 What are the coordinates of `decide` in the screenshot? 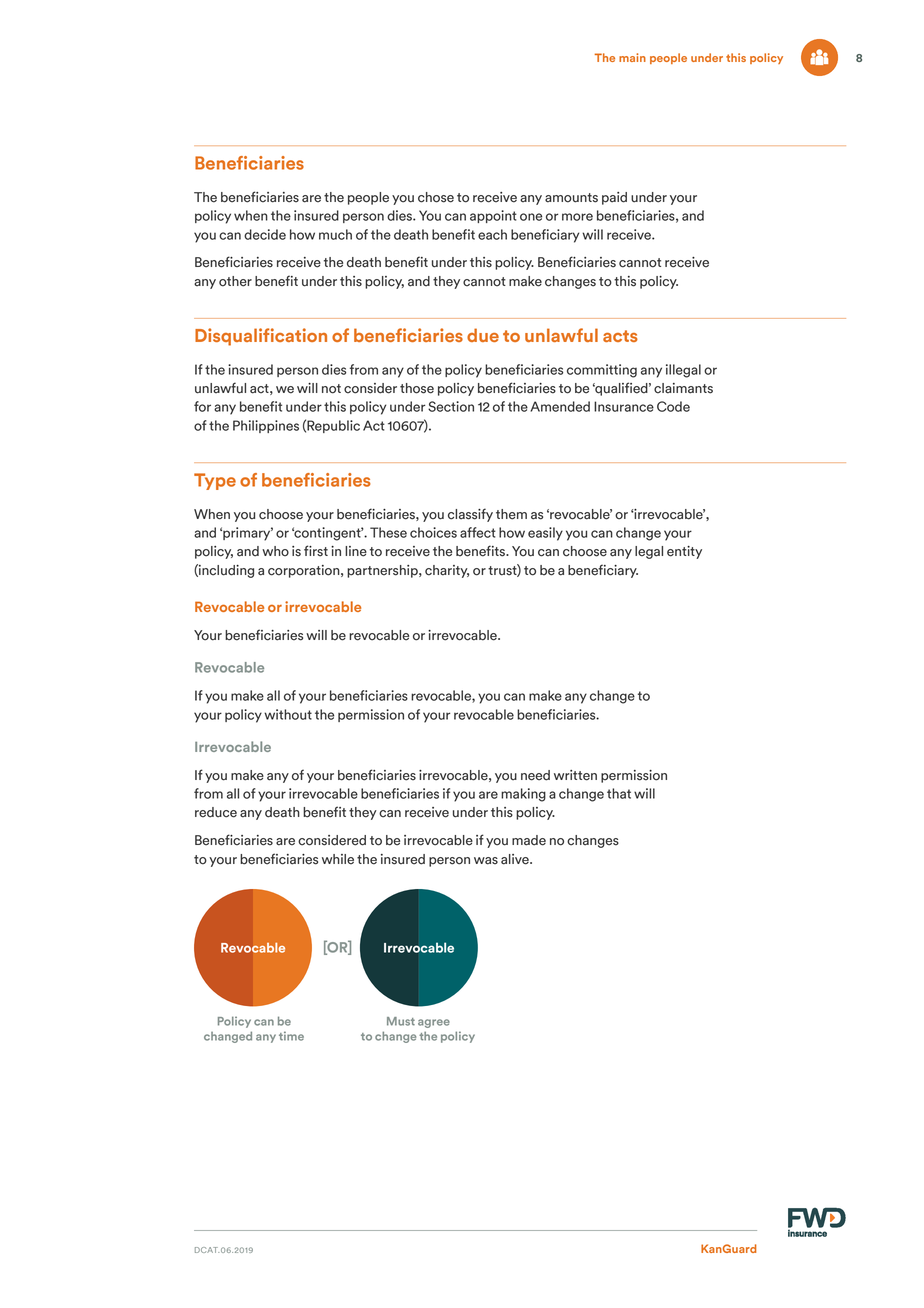 It's located at (265, 234).
